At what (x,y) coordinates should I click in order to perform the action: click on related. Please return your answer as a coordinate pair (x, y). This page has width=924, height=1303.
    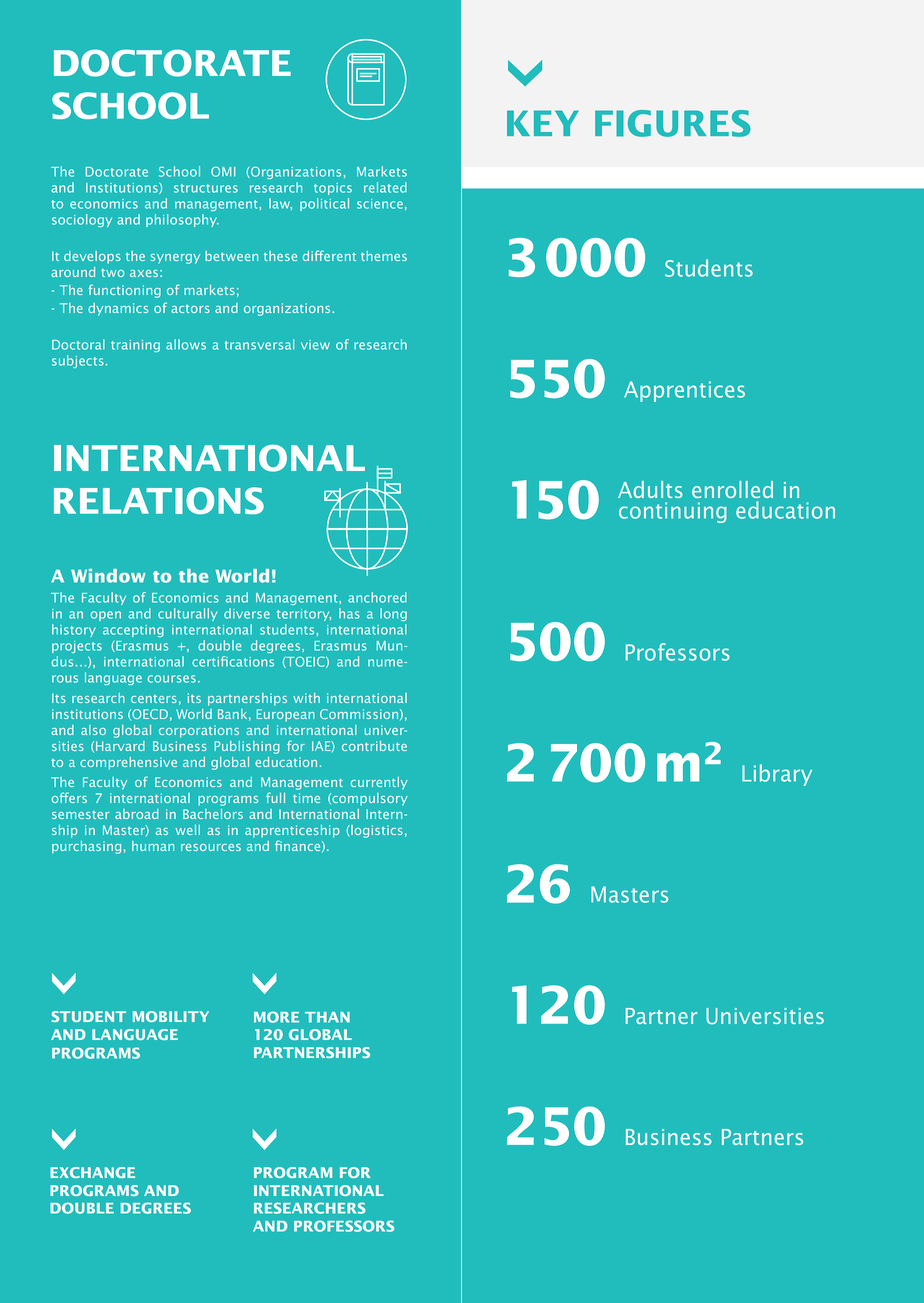
    Looking at the image, I should click on (385, 187).
